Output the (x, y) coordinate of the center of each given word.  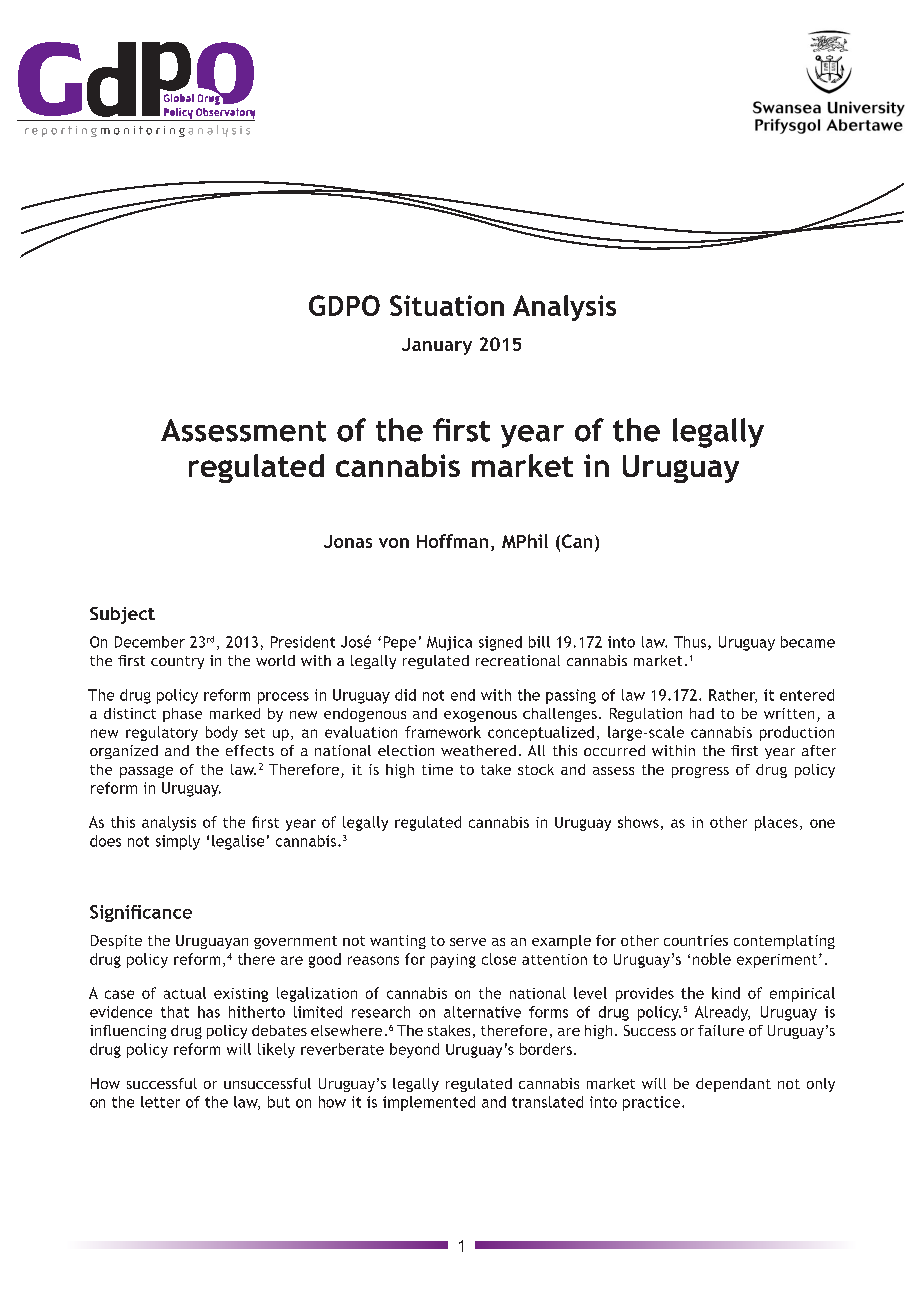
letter (160, 1102)
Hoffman (452, 541)
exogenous (480, 716)
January (437, 346)
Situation (447, 305)
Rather (733, 696)
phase (182, 715)
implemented (429, 1103)
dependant (733, 1085)
